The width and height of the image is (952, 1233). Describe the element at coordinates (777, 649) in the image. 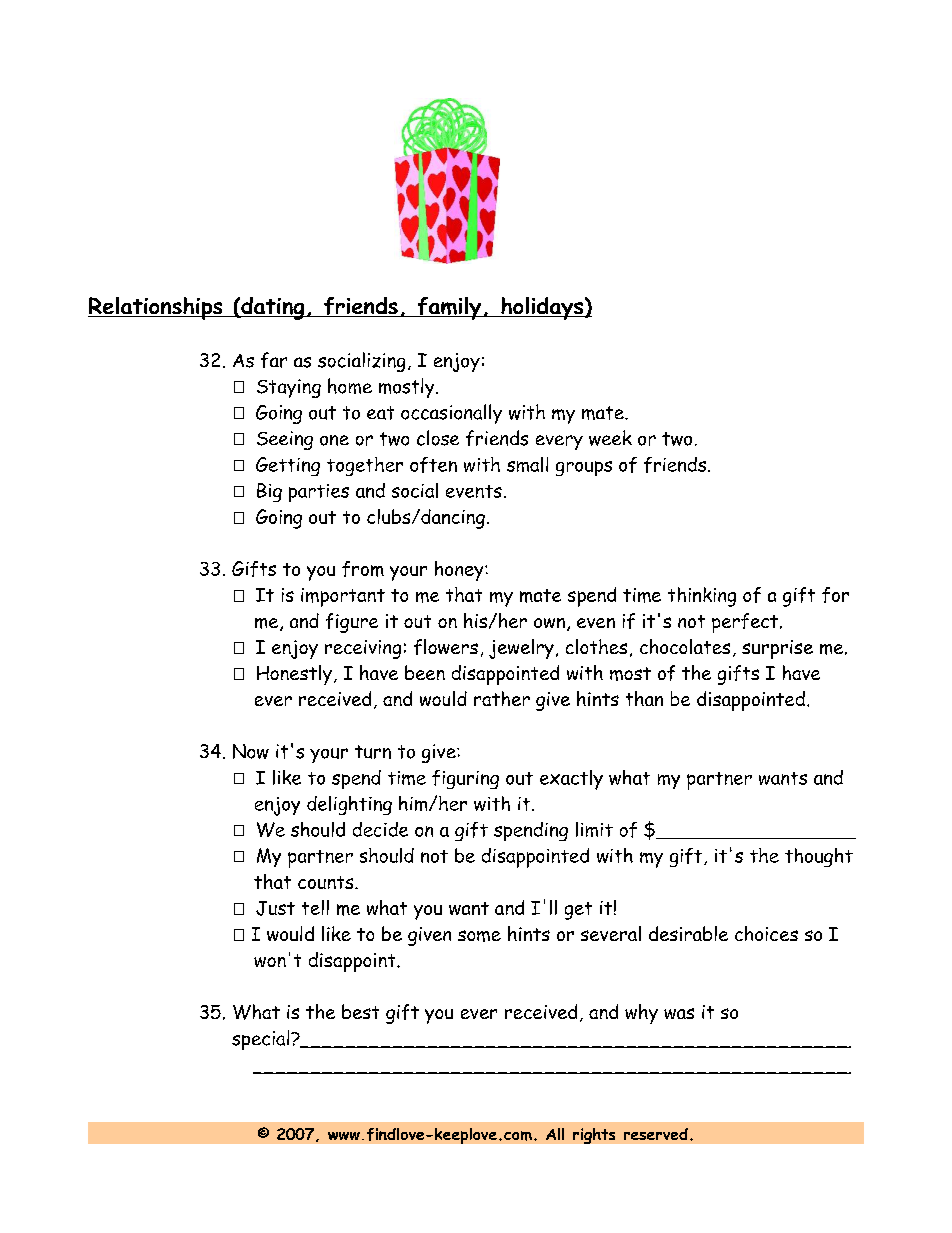

I see `surprise` at that location.
